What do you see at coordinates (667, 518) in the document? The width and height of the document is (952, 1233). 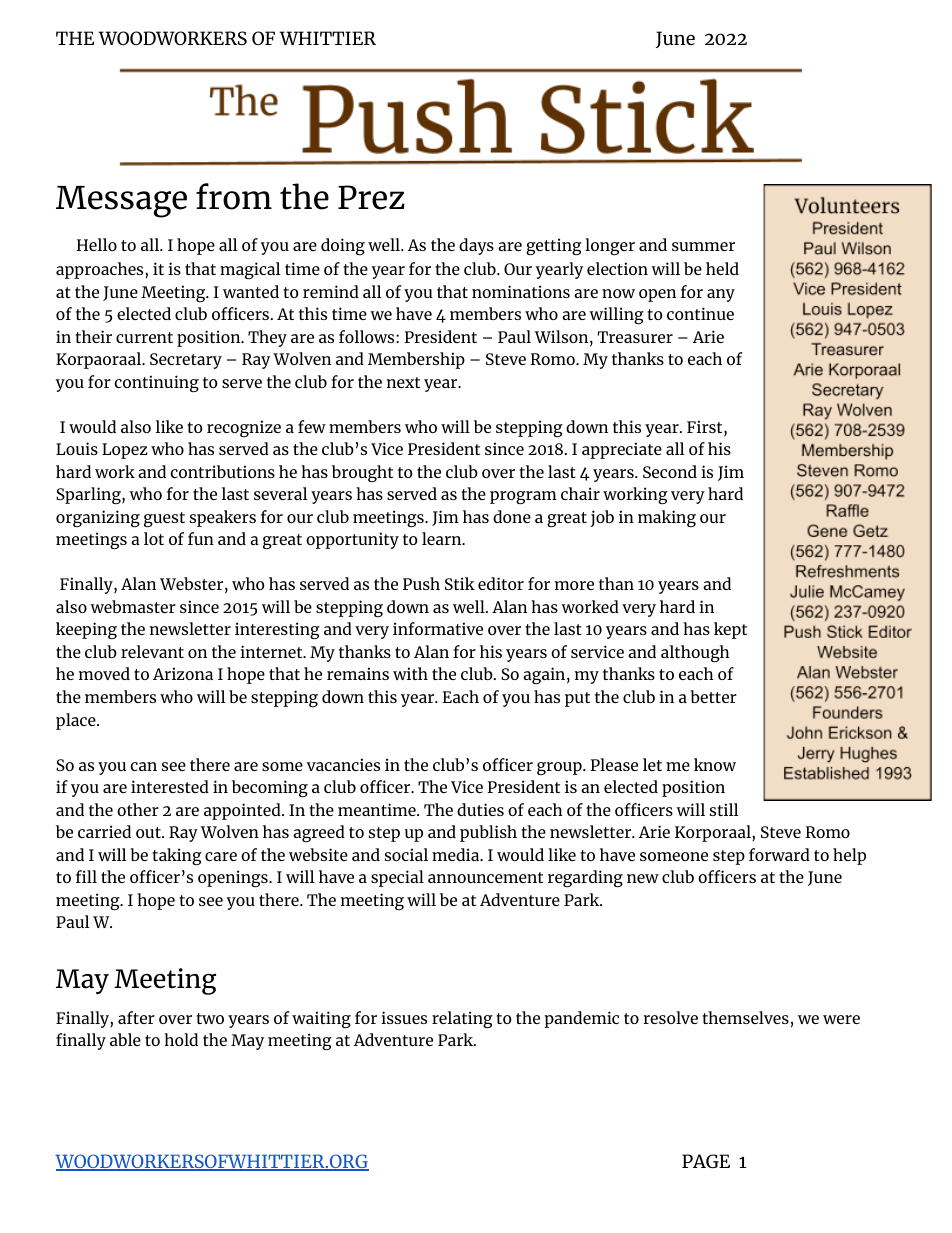 I see `making` at bounding box center [667, 518].
